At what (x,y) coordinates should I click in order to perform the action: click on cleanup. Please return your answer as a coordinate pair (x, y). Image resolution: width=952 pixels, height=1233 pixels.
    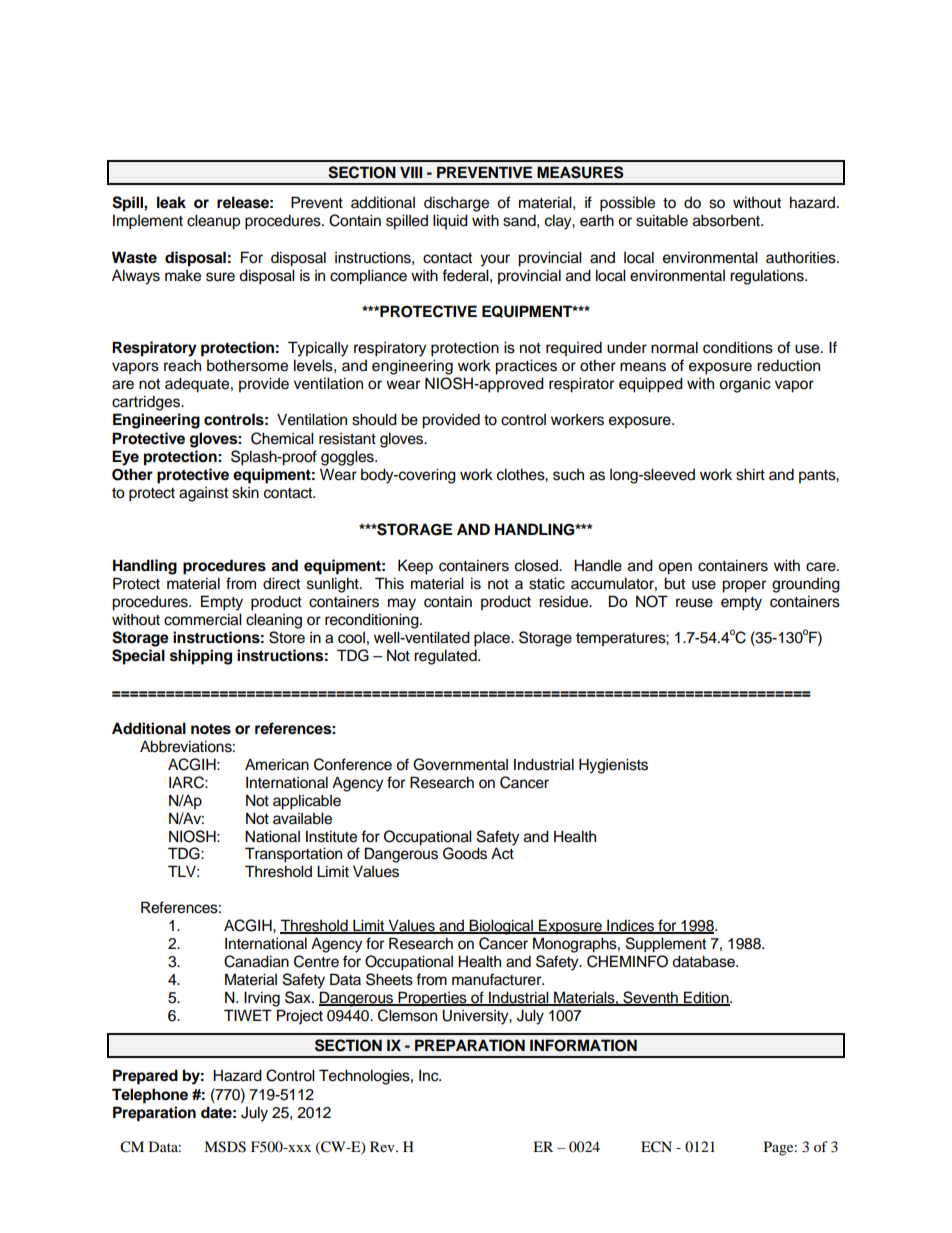
    Looking at the image, I should click on (213, 222).
